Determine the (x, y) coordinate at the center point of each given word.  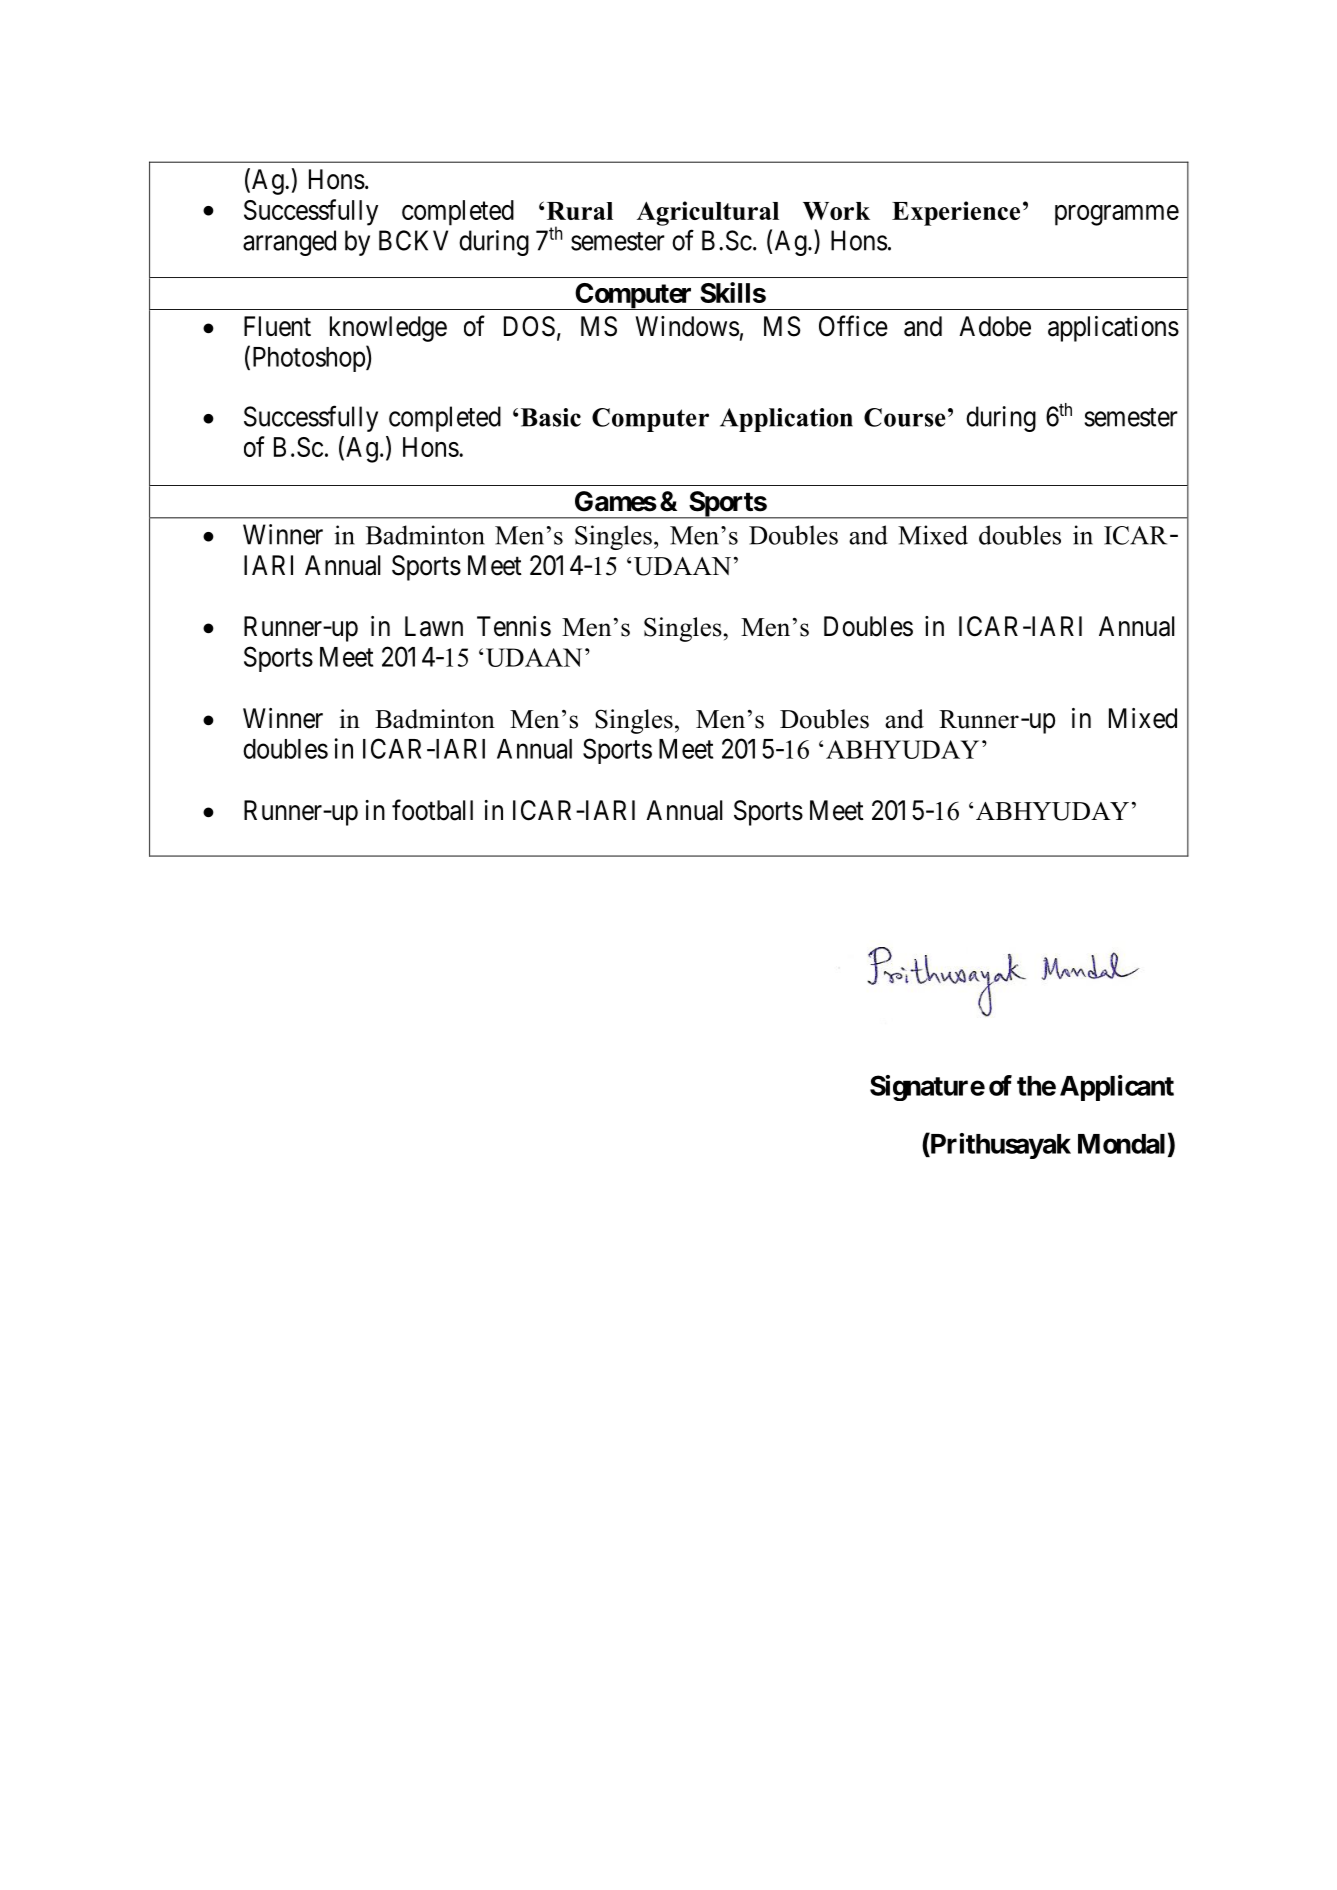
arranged (289, 243)
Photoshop (308, 359)
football (432, 810)
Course (905, 417)
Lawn (434, 626)
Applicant (1117, 1088)
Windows (687, 326)
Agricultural (708, 213)
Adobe (995, 326)
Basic (551, 417)
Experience (956, 213)
